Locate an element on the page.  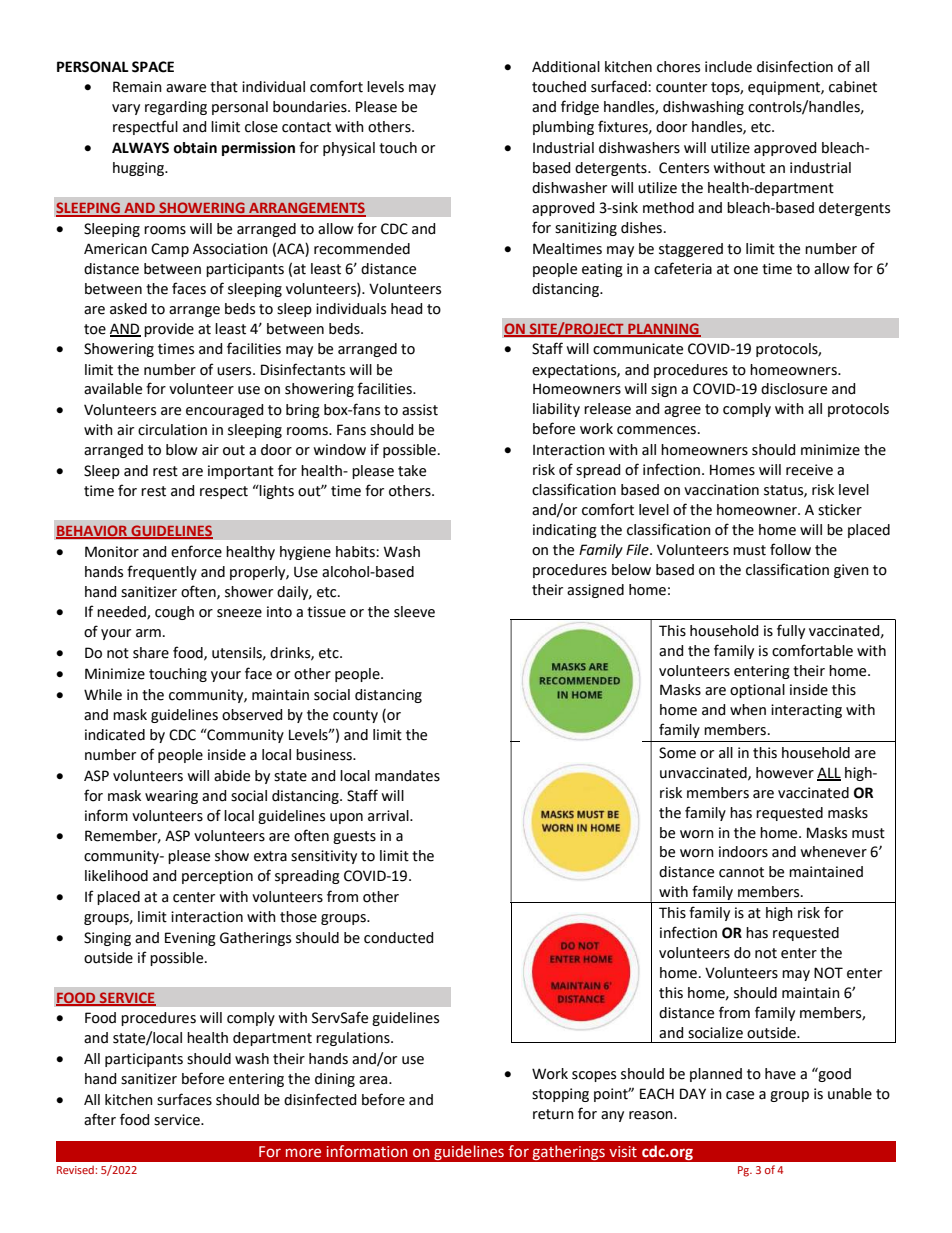
return is located at coordinates (553, 1114).
